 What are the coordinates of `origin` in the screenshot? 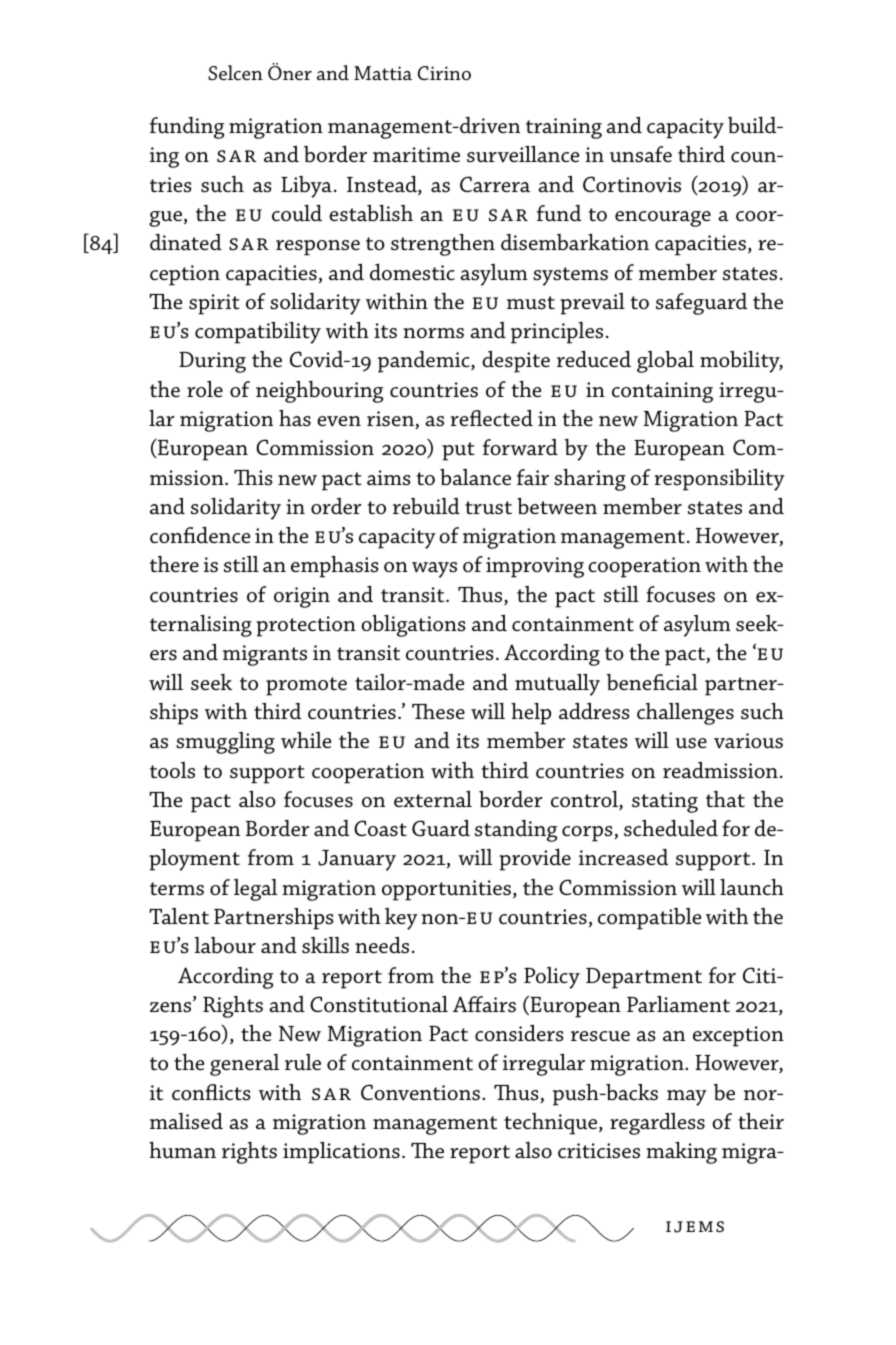 It's located at (302, 597).
